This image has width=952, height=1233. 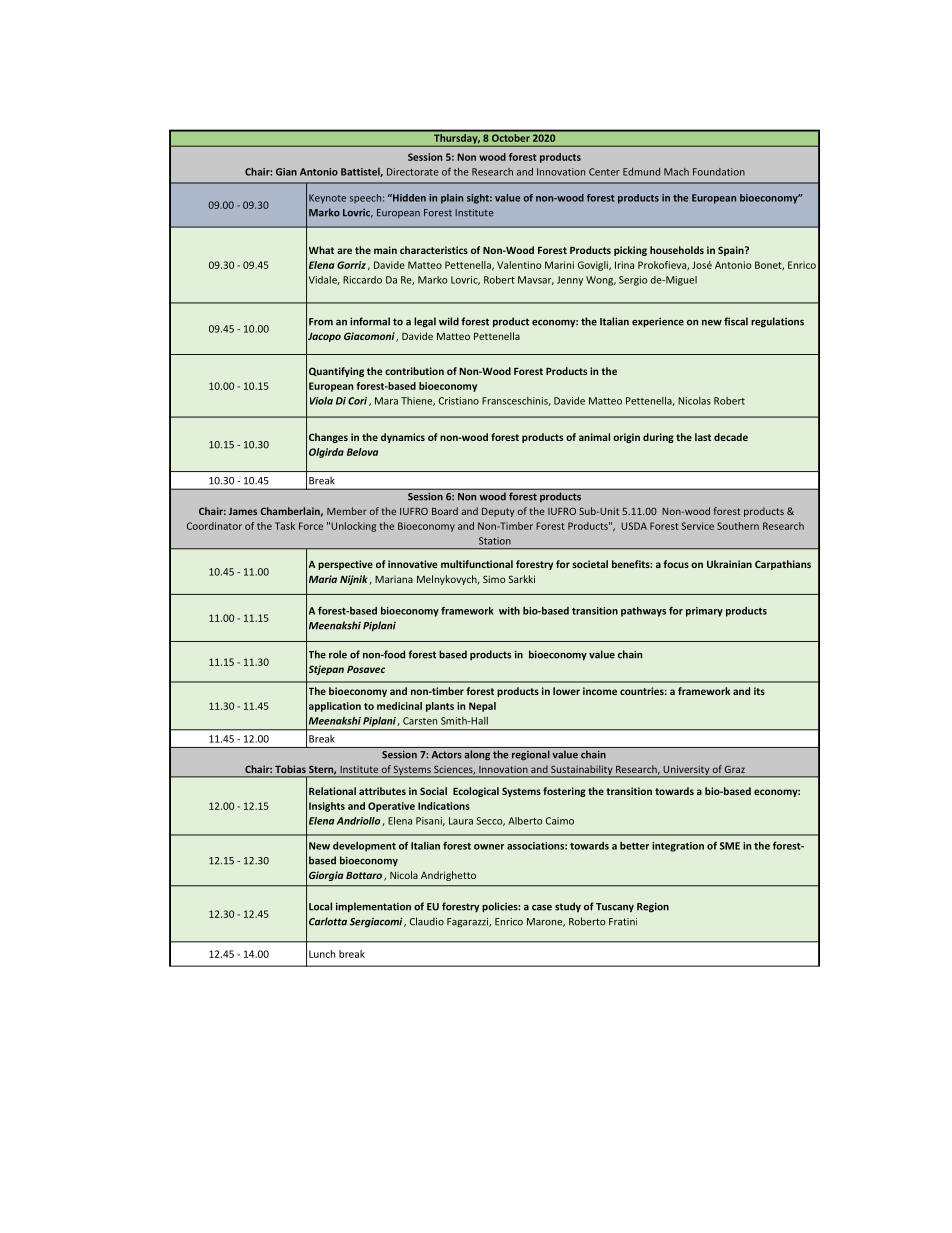 What do you see at coordinates (703, 437) in the image?
I see `last` at bounding box center [703, 437].
